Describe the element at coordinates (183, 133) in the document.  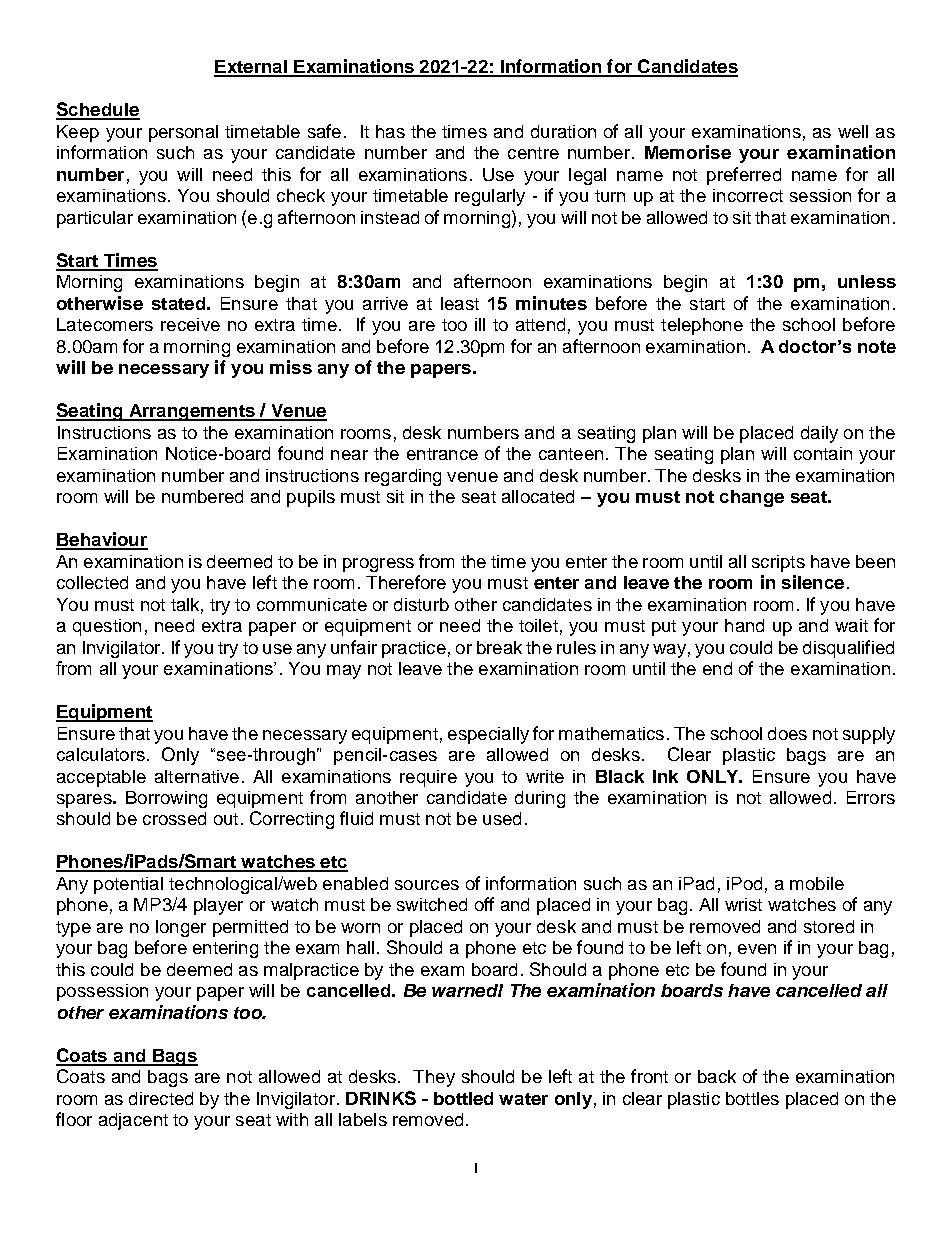
I see `personal` at that location.
